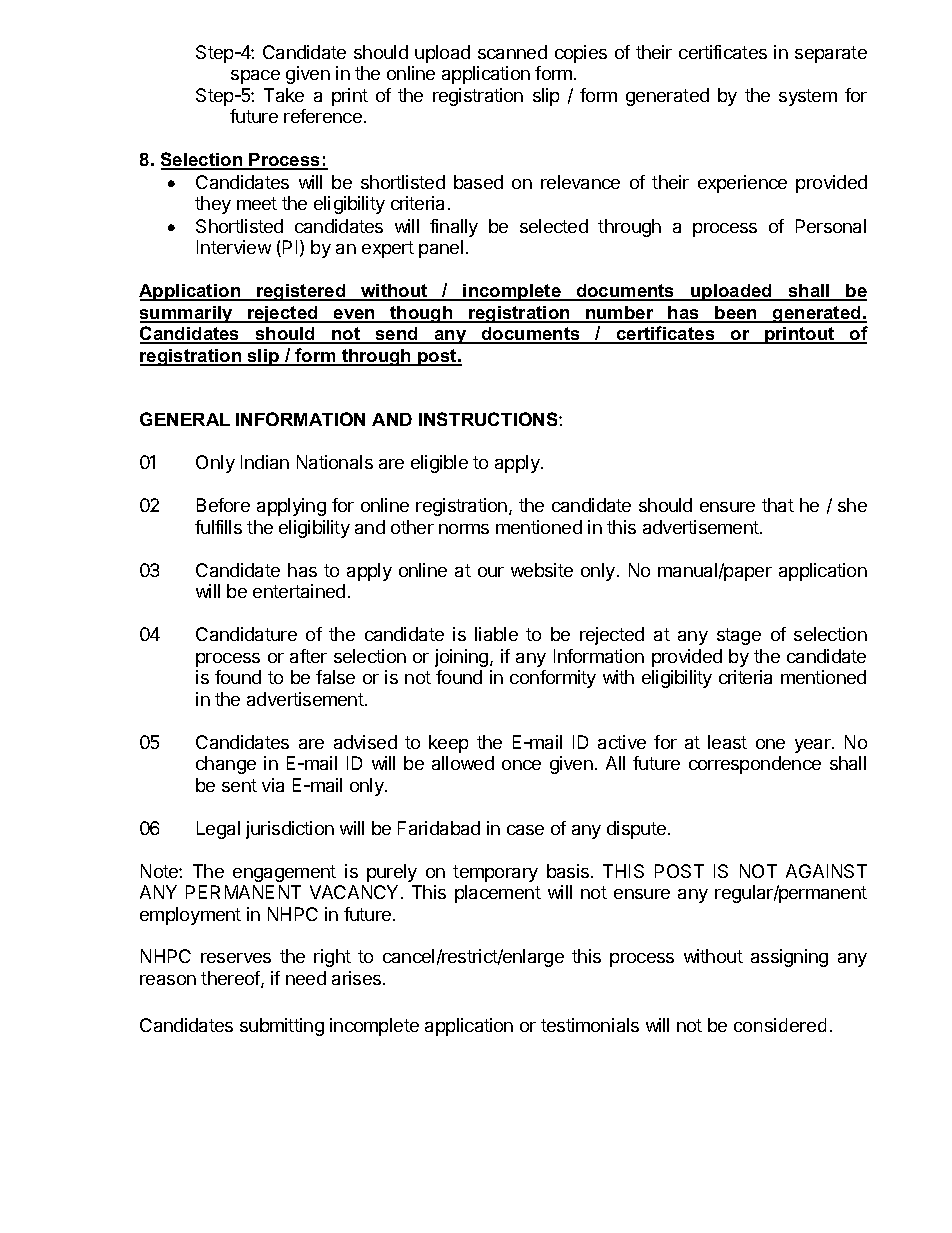 The width and height of the screenshot is (952, 1233). What do you see at coordinates (231, 979) in the screenshot?
I see `thereof` at bounding box center [231, 979].
